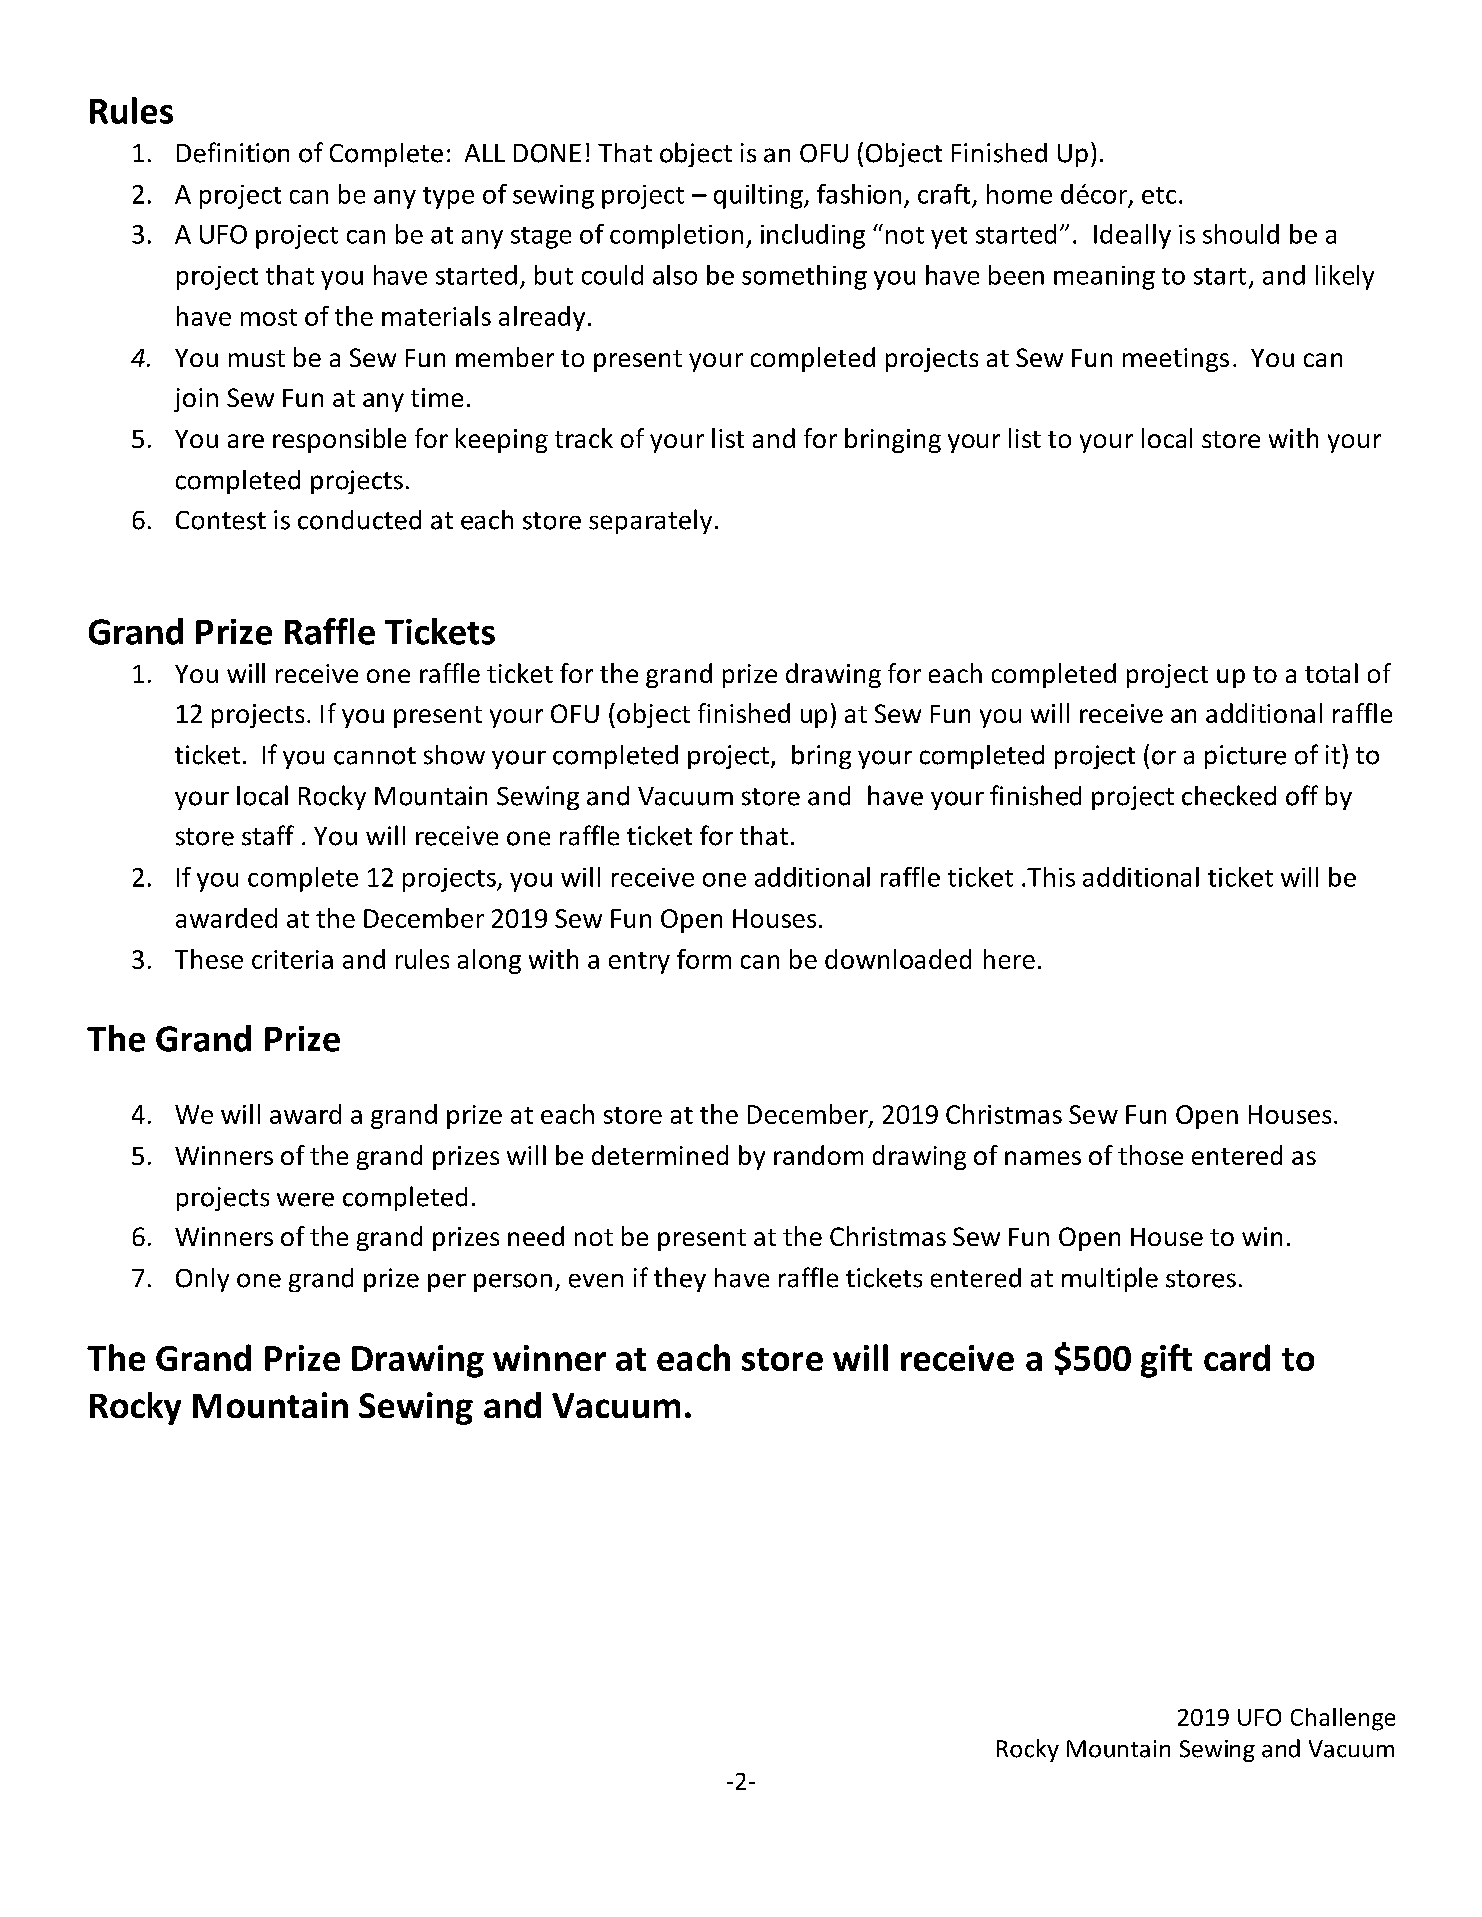  Describe the element at coordinates (759, 196) in the document. I see `quilting` at that location.
